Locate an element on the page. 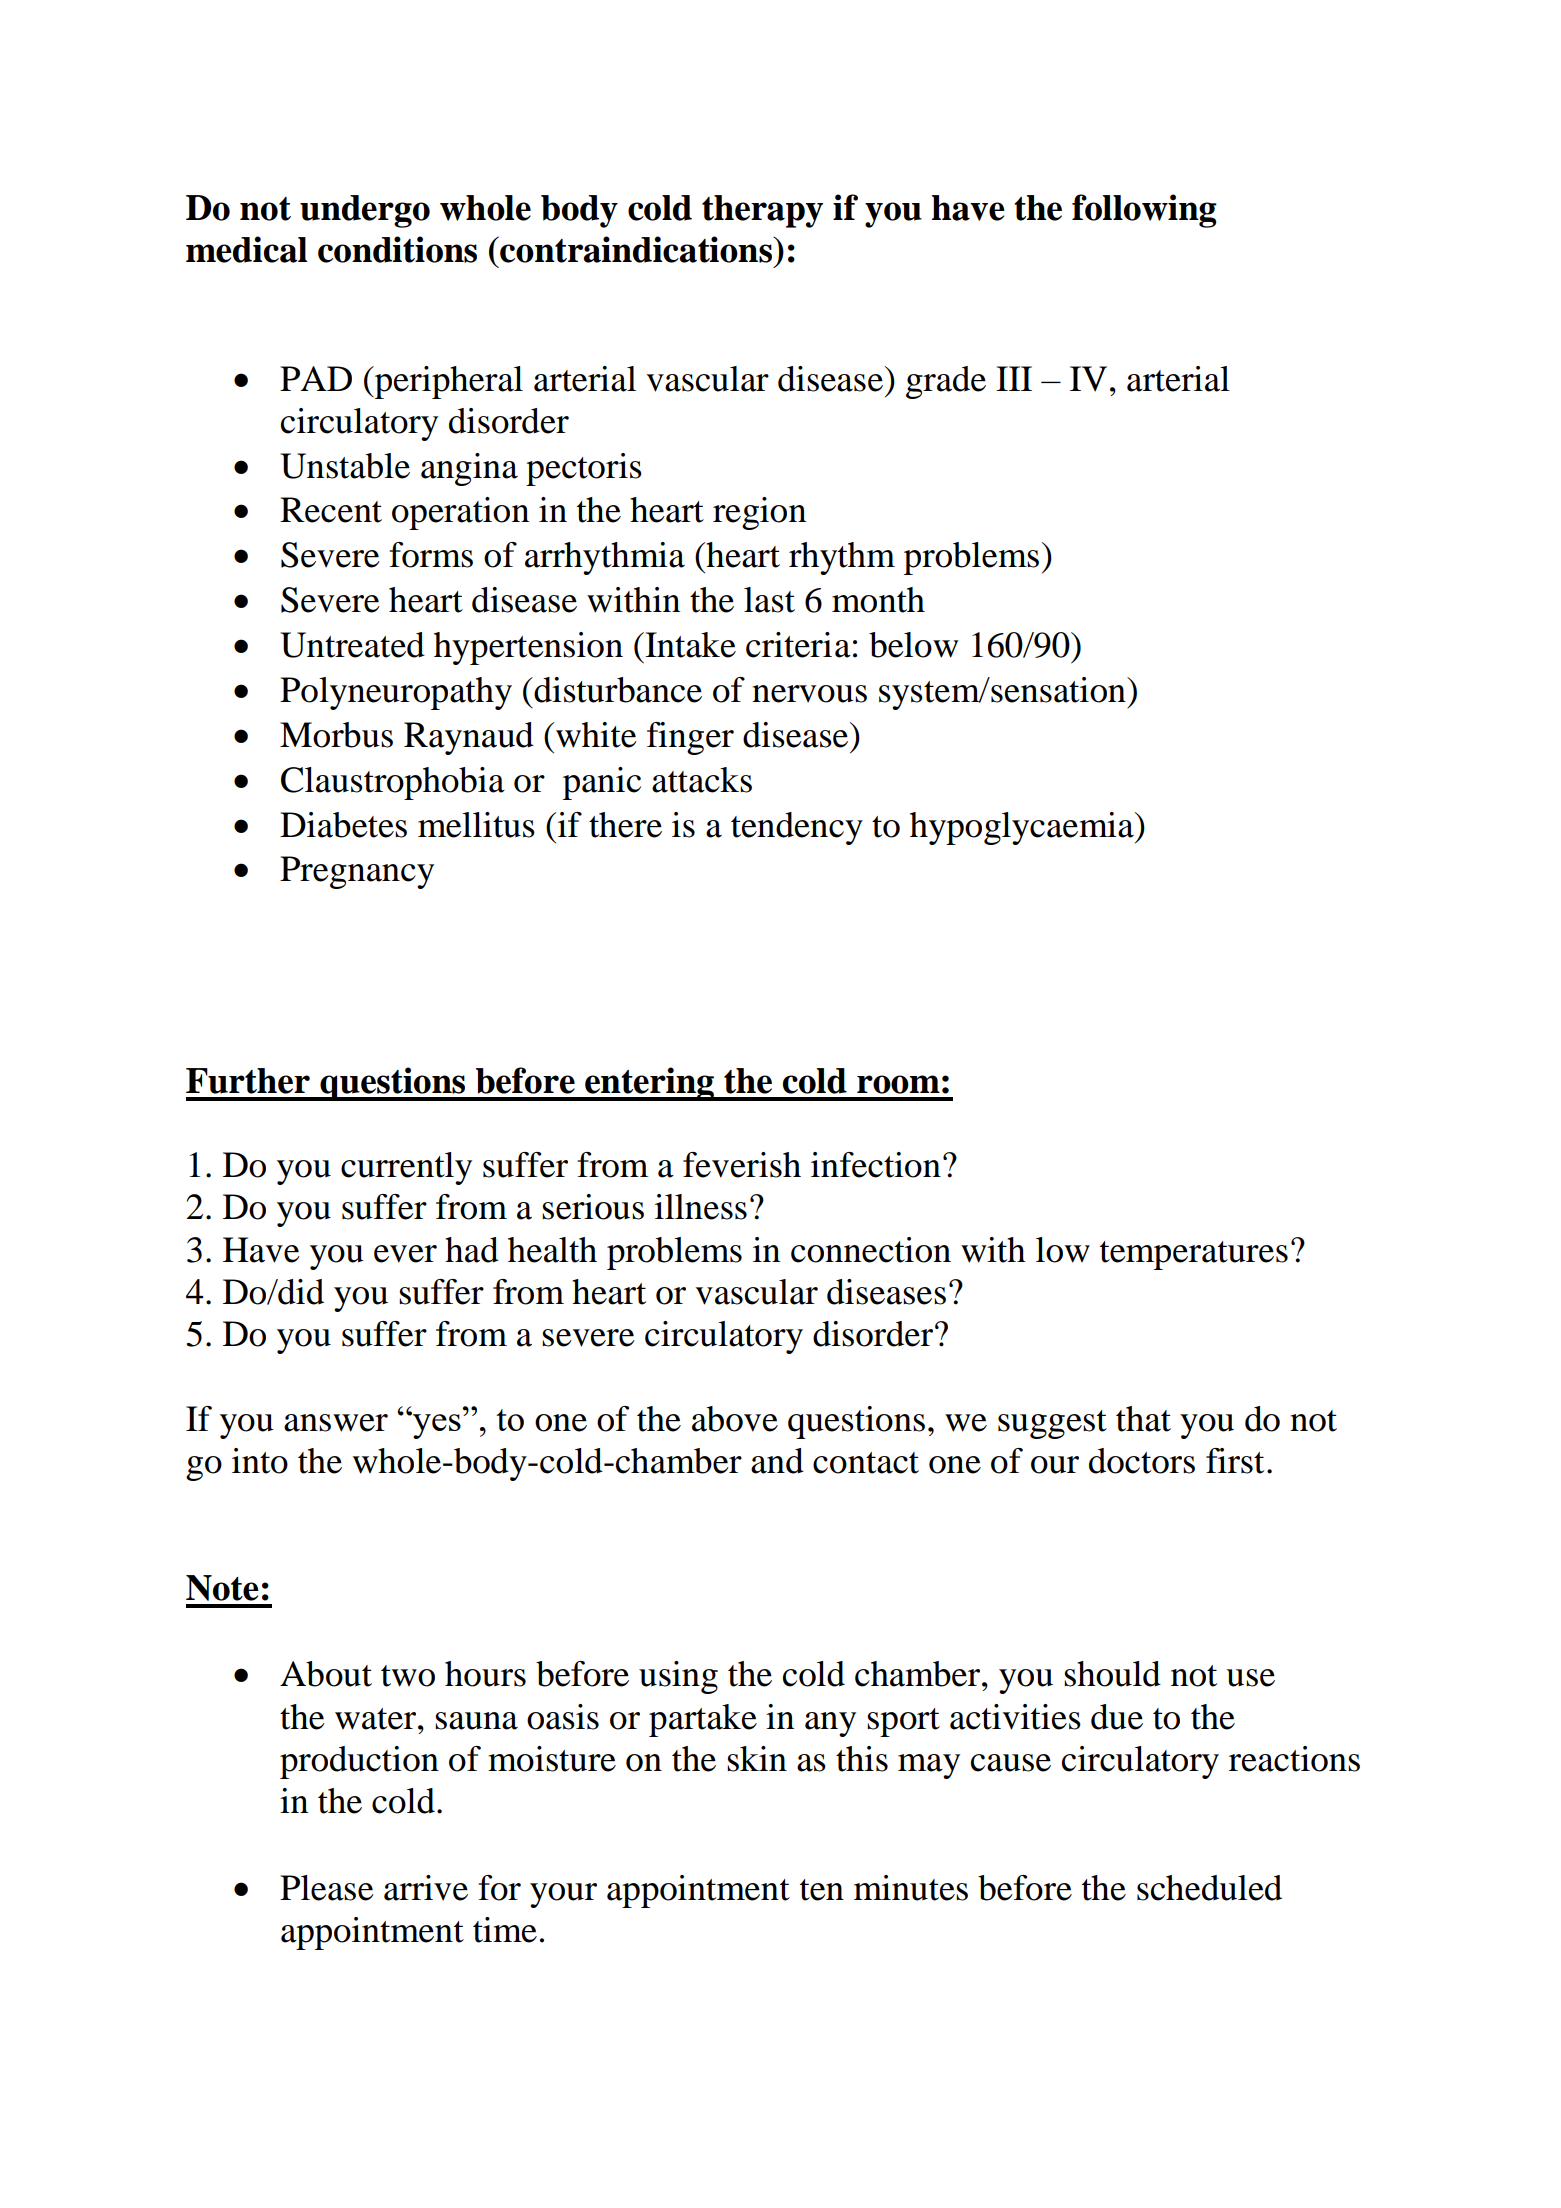  criteria is located at coordinates (798, 645).
